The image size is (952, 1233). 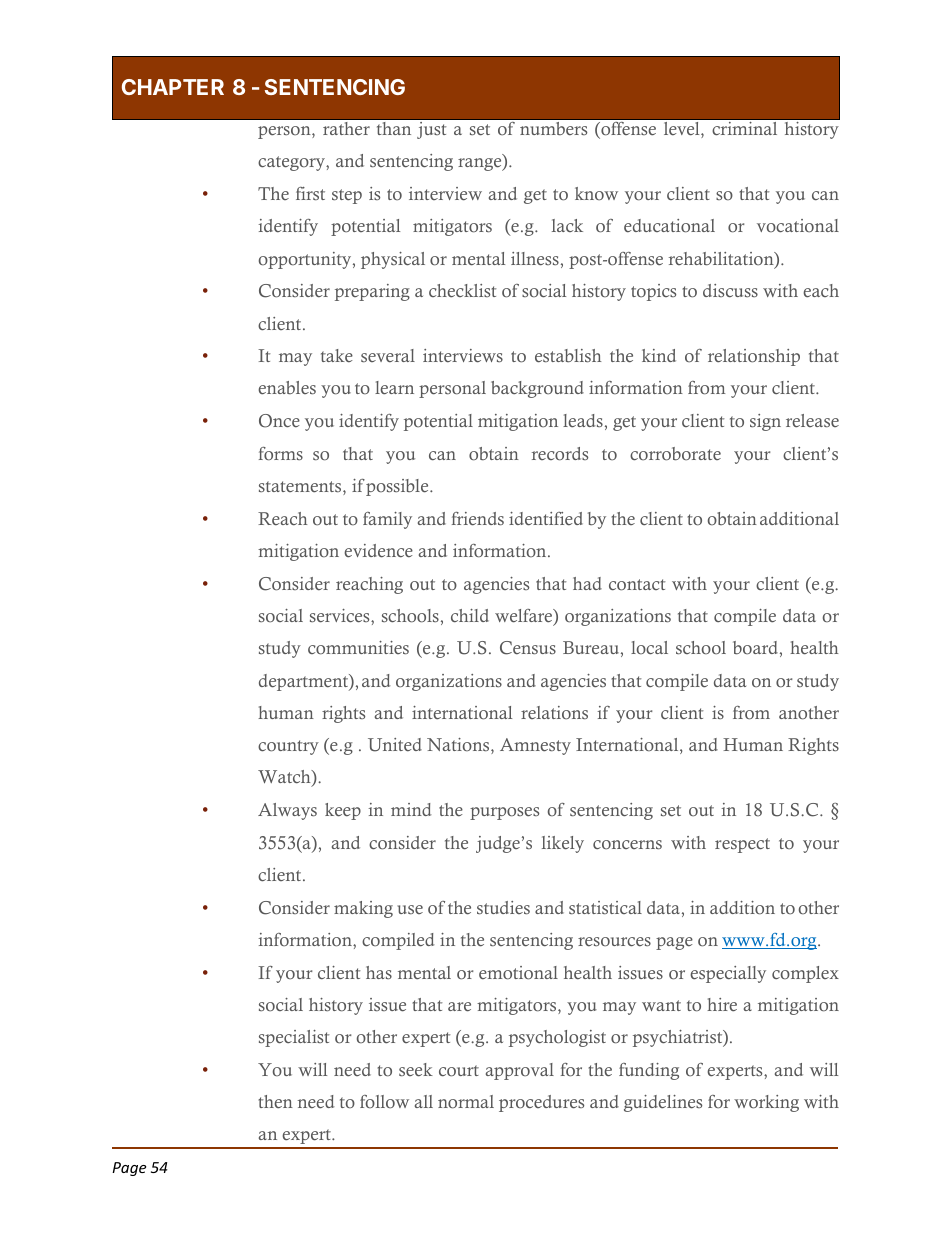 I want to click on then, so click(x=276, y=1101).
